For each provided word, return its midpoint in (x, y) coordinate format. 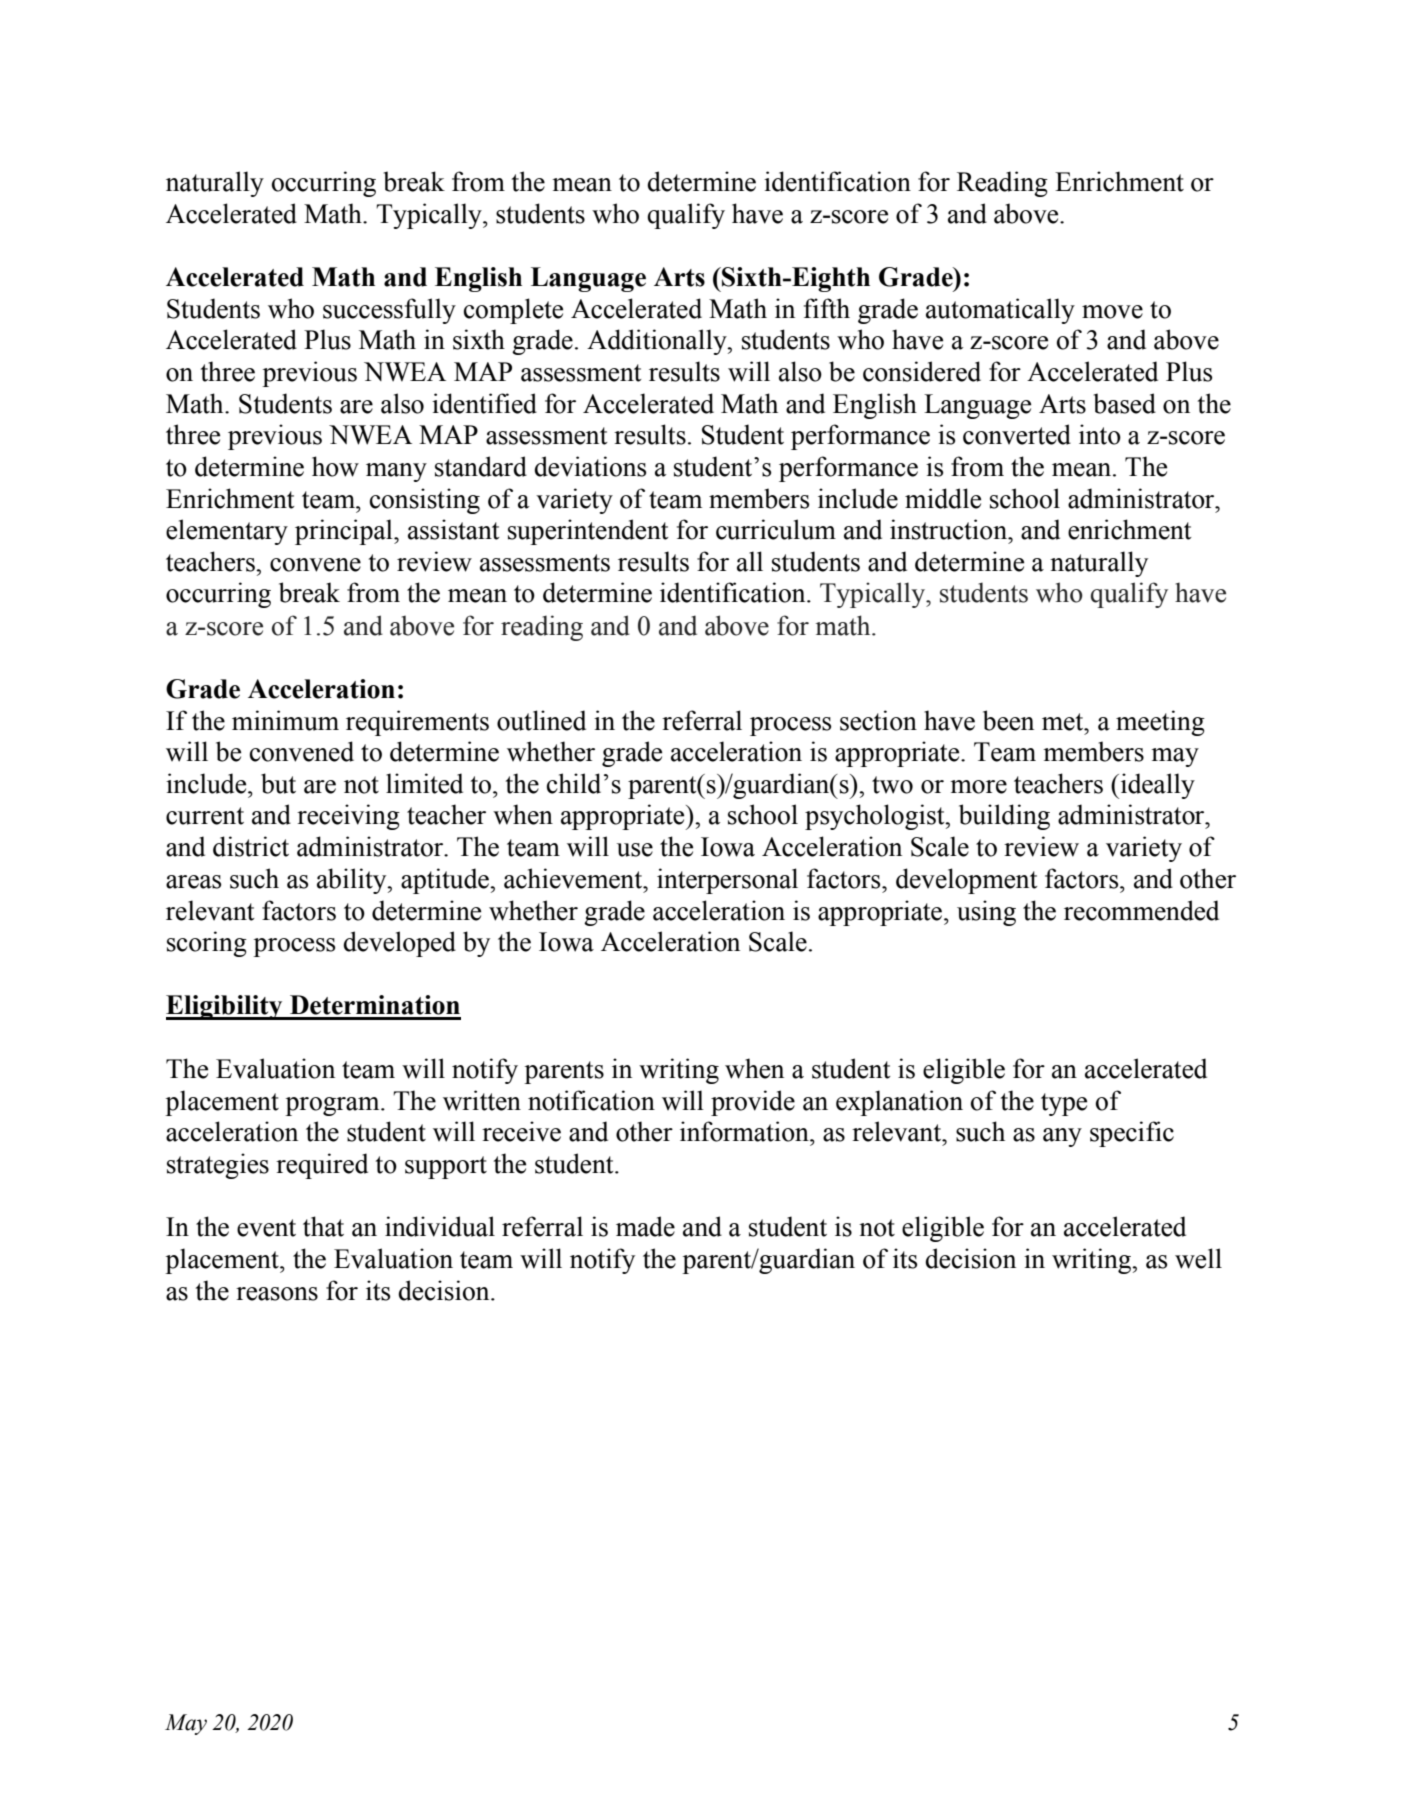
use (635, 850)
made (645, 1226)
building (1004, 817)
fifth (827, 308)
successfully (389, 311)
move (1112, 312)
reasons (277, 1294)
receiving (348, 817)
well (1198, 1258)
